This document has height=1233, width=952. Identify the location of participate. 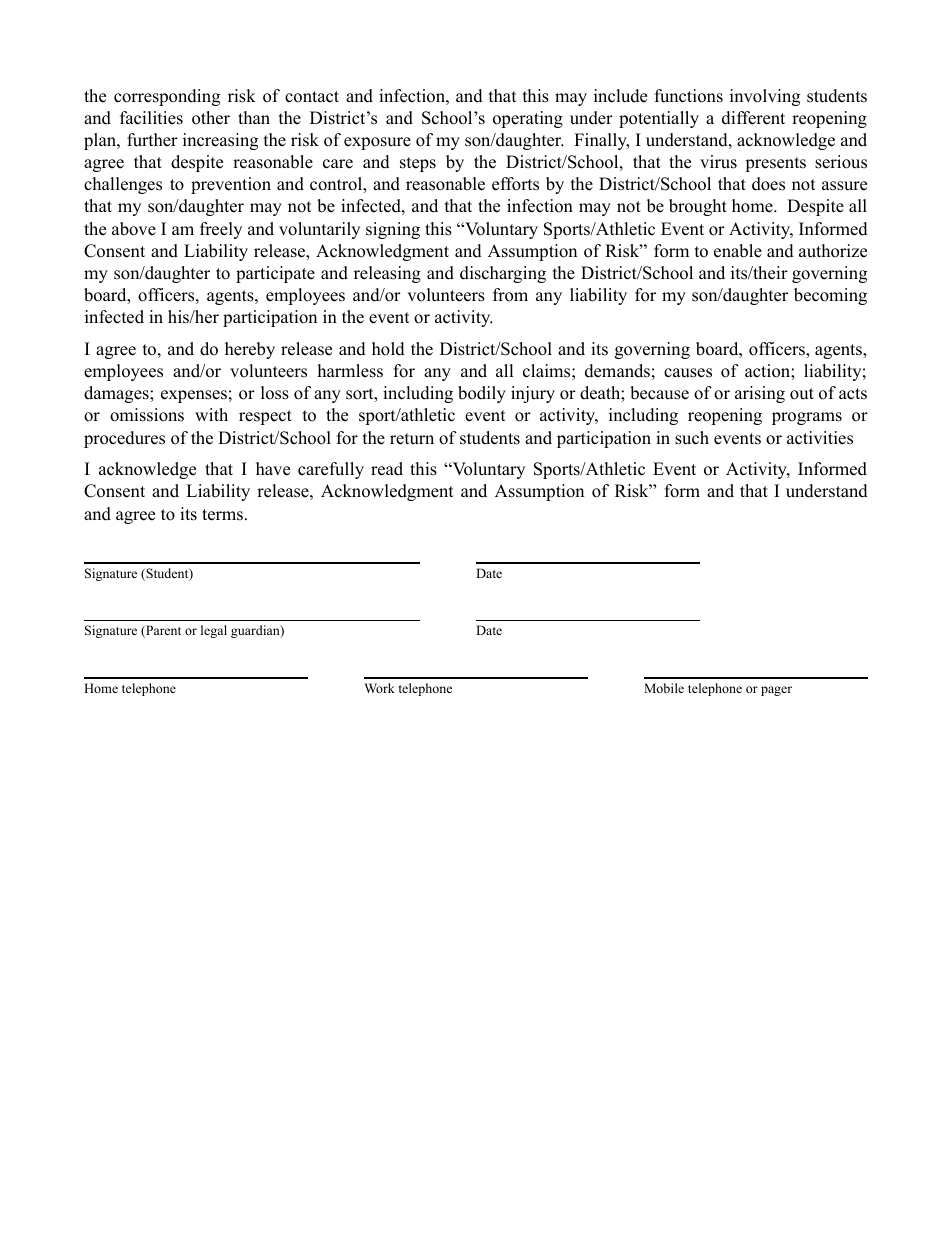
(275, 274).
